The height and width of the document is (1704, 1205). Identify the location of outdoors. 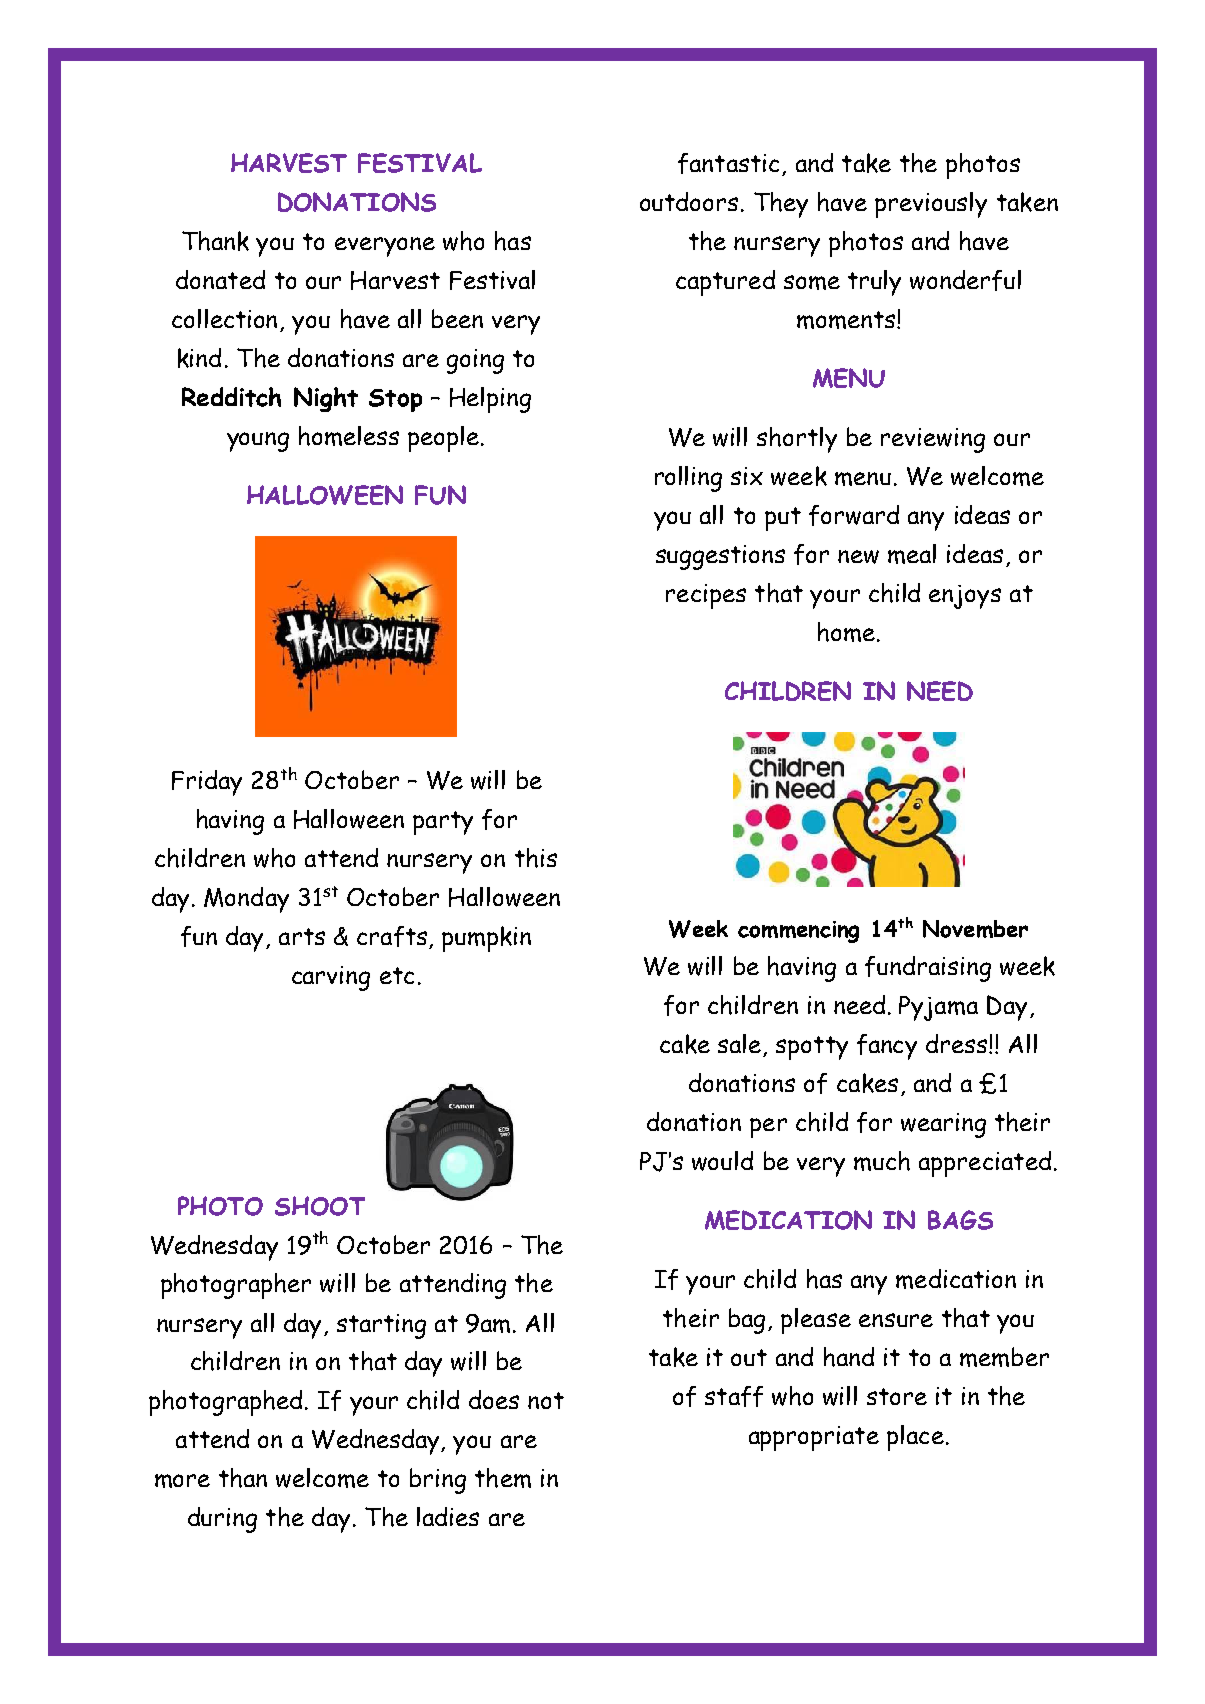
(689, 201).
